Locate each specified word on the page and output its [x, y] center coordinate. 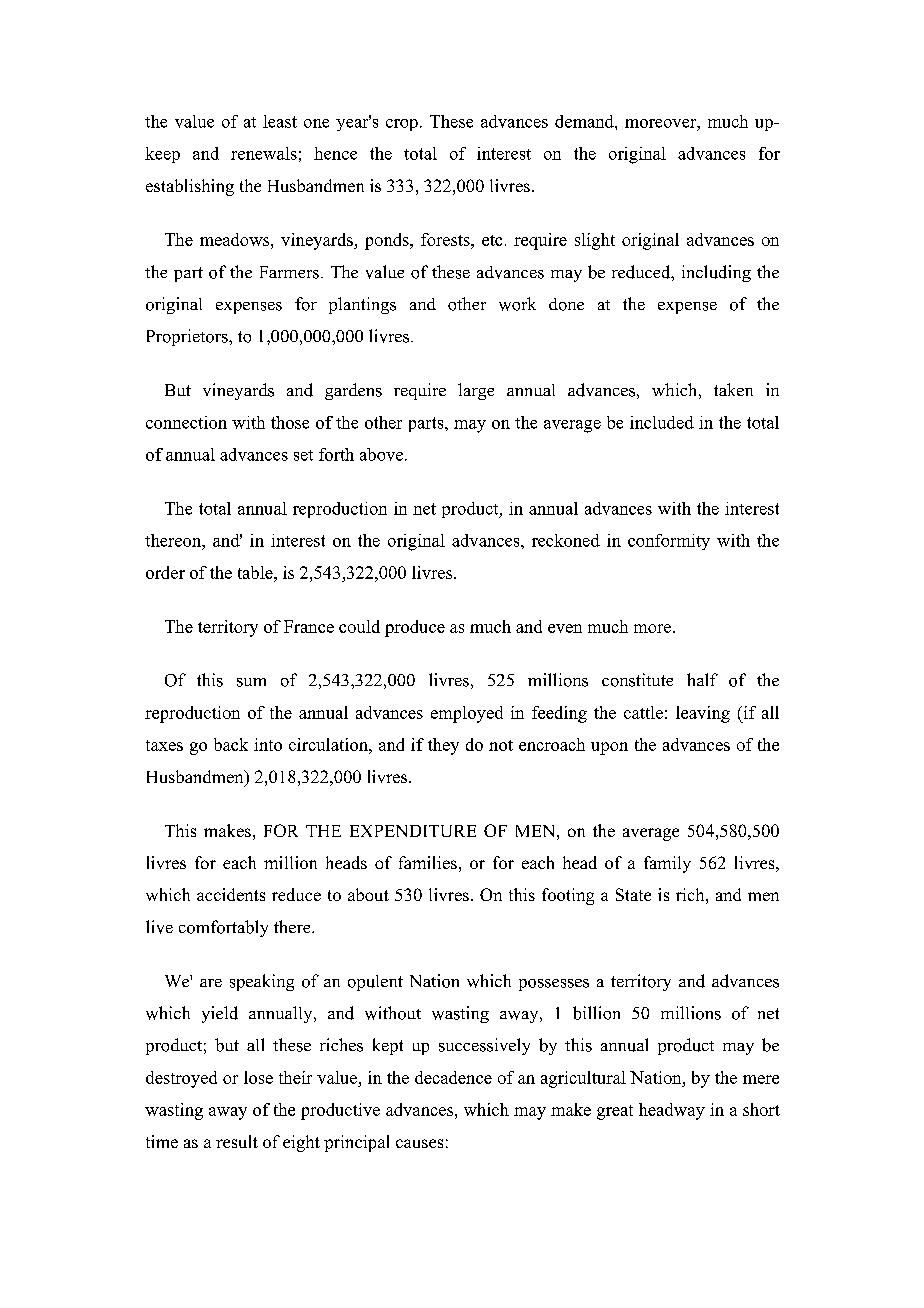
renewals [264, 153]
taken [733, 389]
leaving [703, 714]
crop [402, 125]
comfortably [223, 928]
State [633, 894]
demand [585, 121]
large [476, 391]
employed [467, 714]
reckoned [566, 540]
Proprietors [188, 337]
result [237, 1141]
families [428, 862]
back [231, 744]
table [256, 572]
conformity [669, 542]
